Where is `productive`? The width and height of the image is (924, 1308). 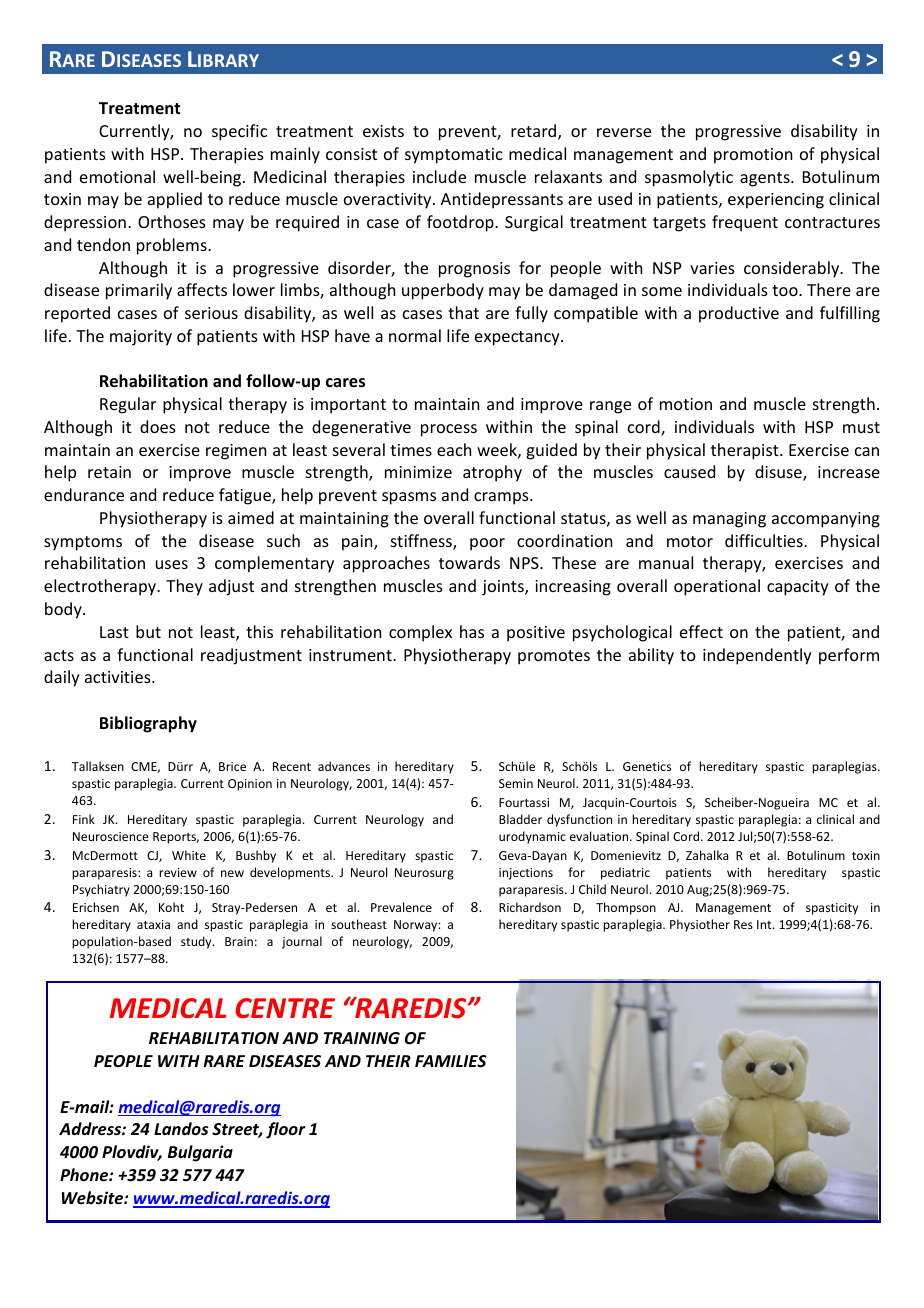
productive is located at coordinates (739, 314).
